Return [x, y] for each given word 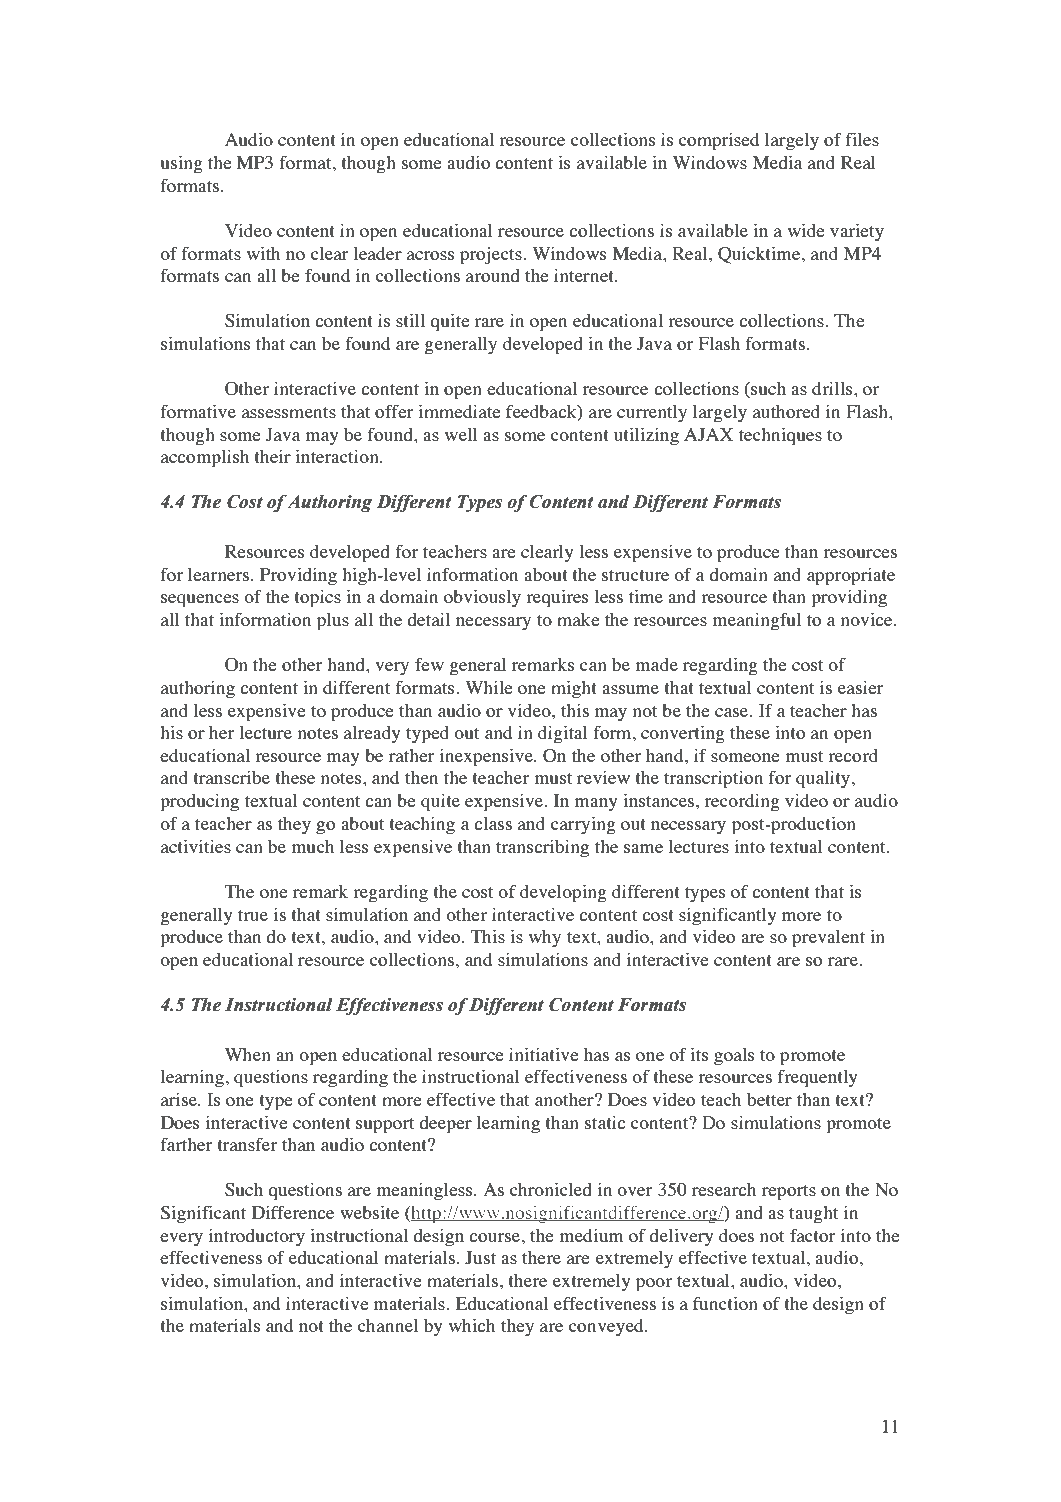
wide [806, 230]
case [733, 712]
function [725, 1303]
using [181, 165]
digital [563, 735]
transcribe [231, 777]
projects [492, 256]
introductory [257, 1237]
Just [480, 1258]
